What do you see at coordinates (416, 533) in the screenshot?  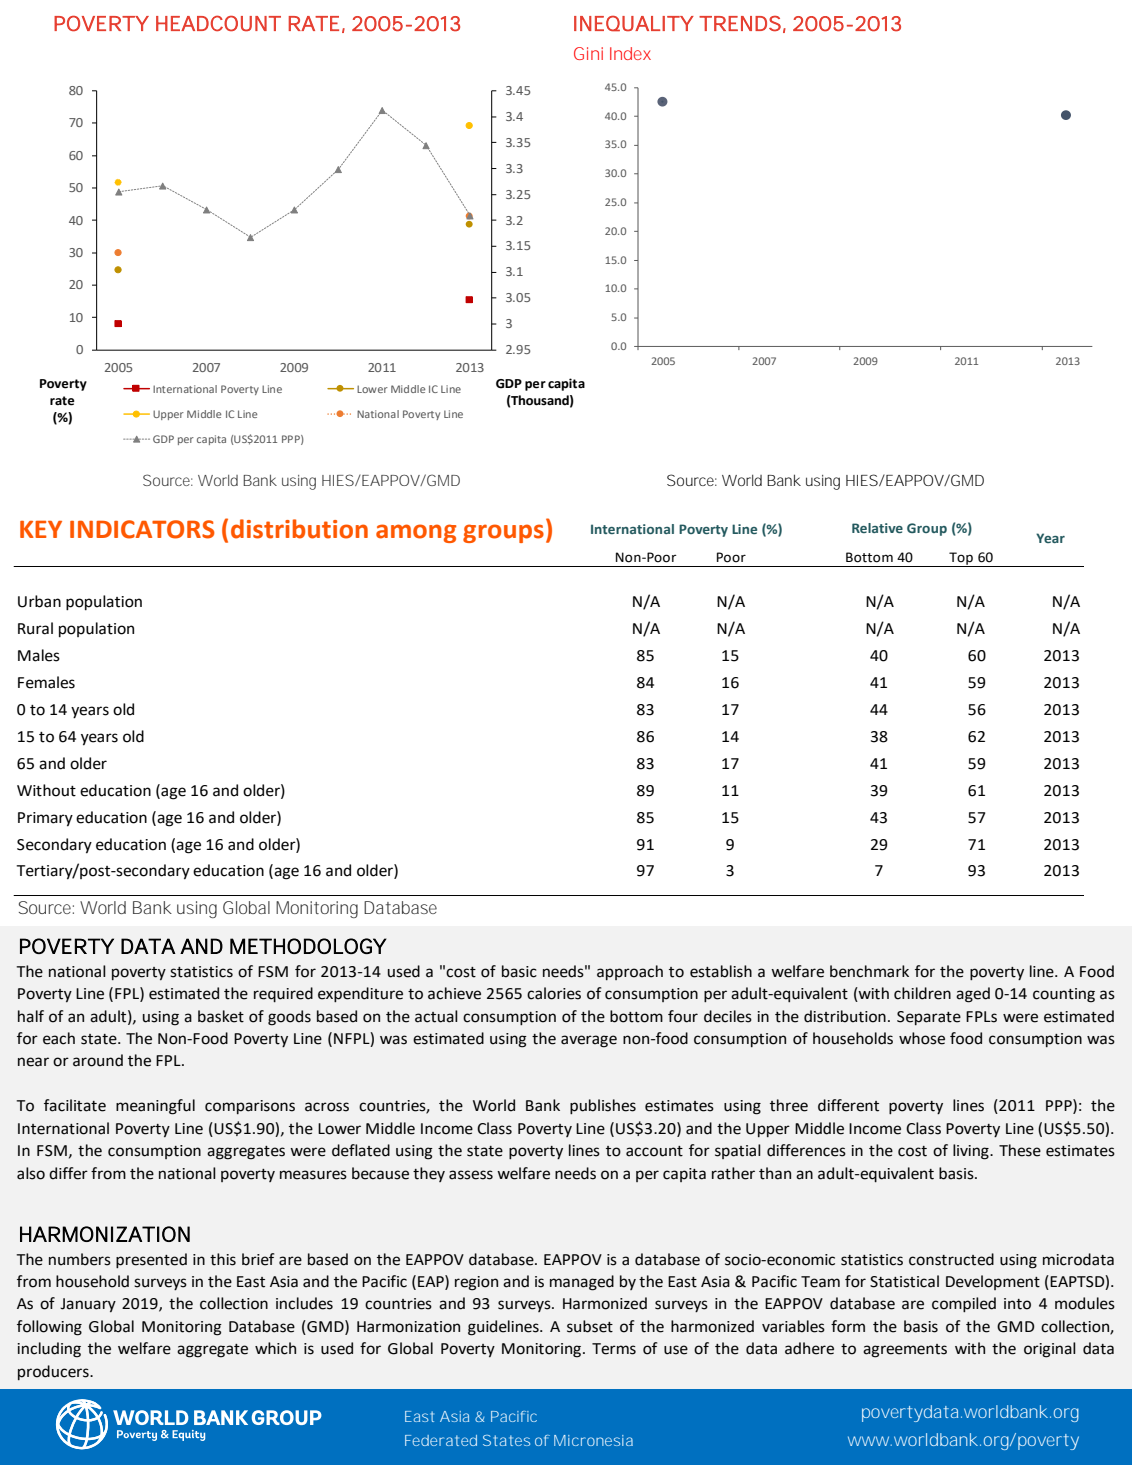 I see `among` at bounding box center [416, 533].
